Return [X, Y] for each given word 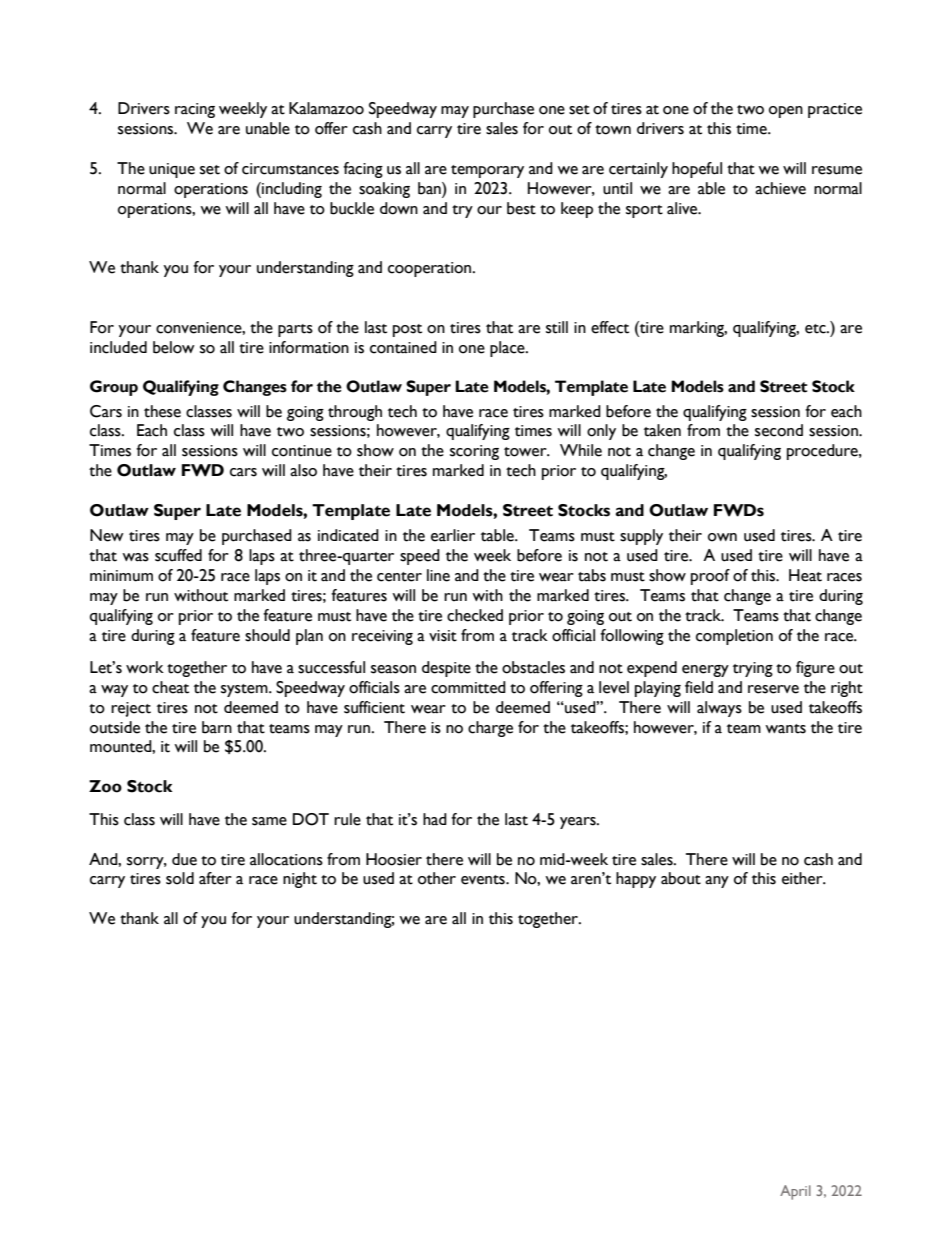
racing [195, 110]
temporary [487, 171]
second [779, 430]
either [803, 878]
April [795, 1192]
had [435, 819]
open [786, 112]
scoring [474, 452]
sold [180, 878]
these [162, 411]
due [184, 859]
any [717, 882]
